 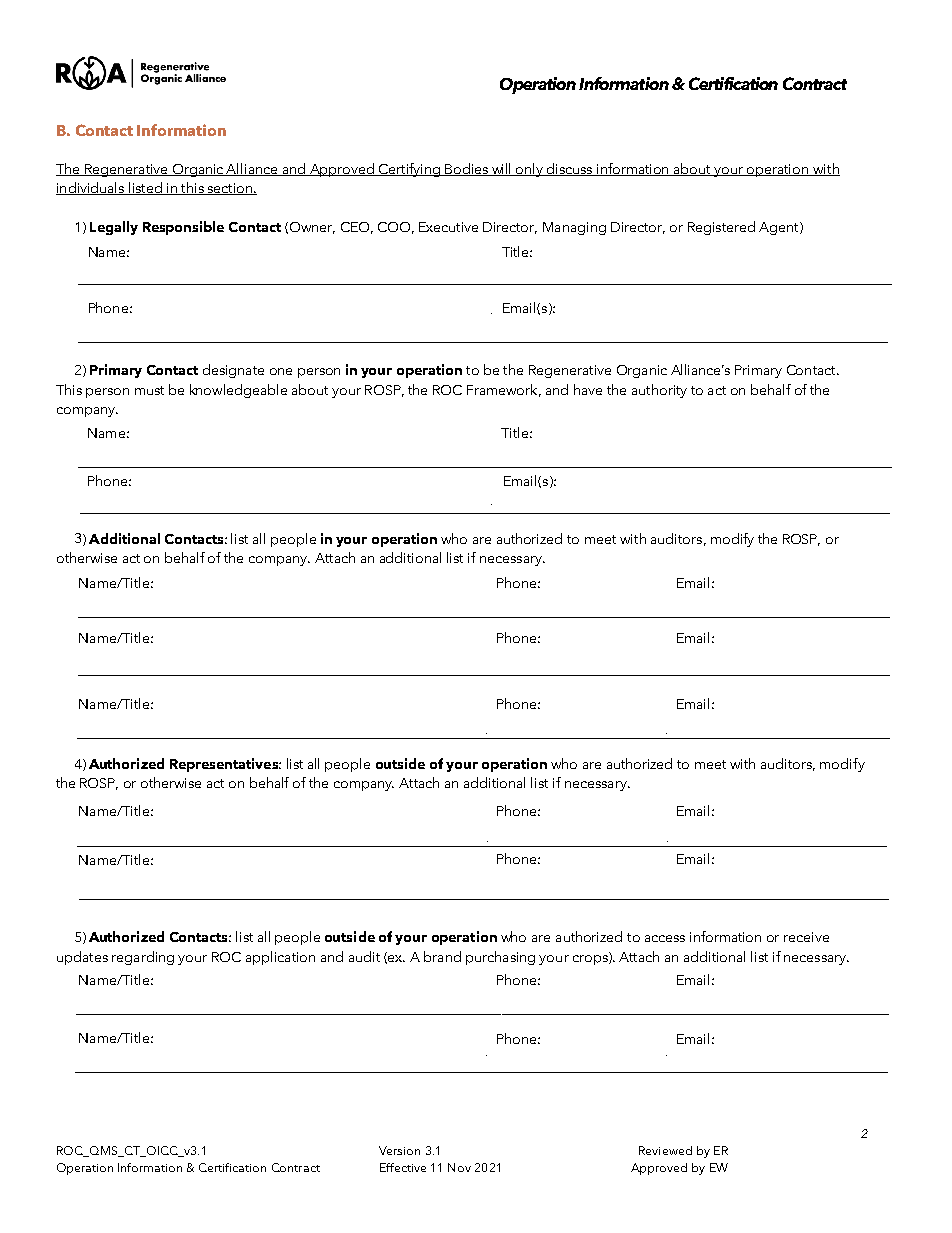 I want to click on knowledgeable, so click(x=238, y=391).
